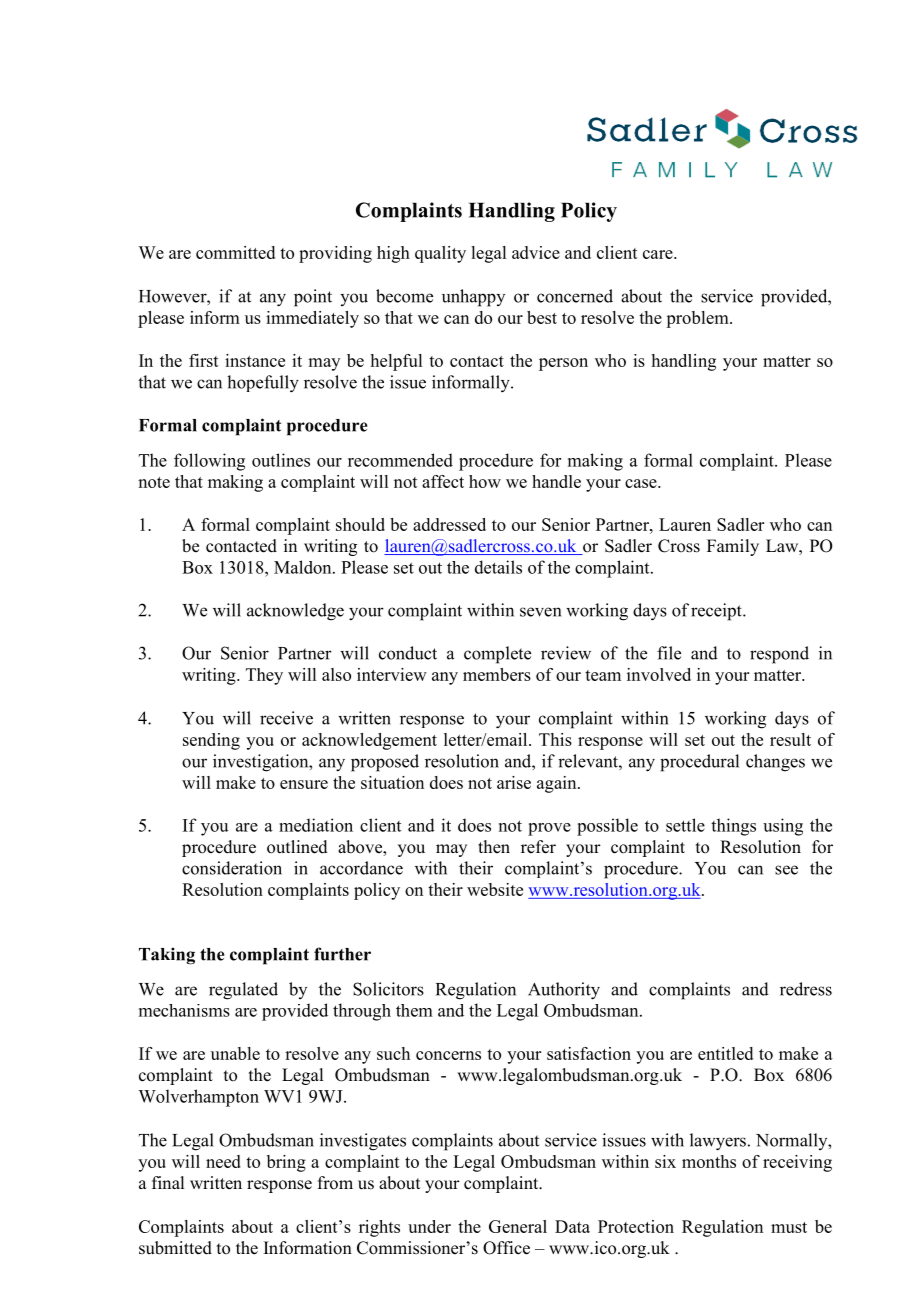 The width and height of the screenshot is (924, 1307). What do you see at coordinates (698, 319) in the screenshot?
I see `problem` at bounding box center [698, 319].
